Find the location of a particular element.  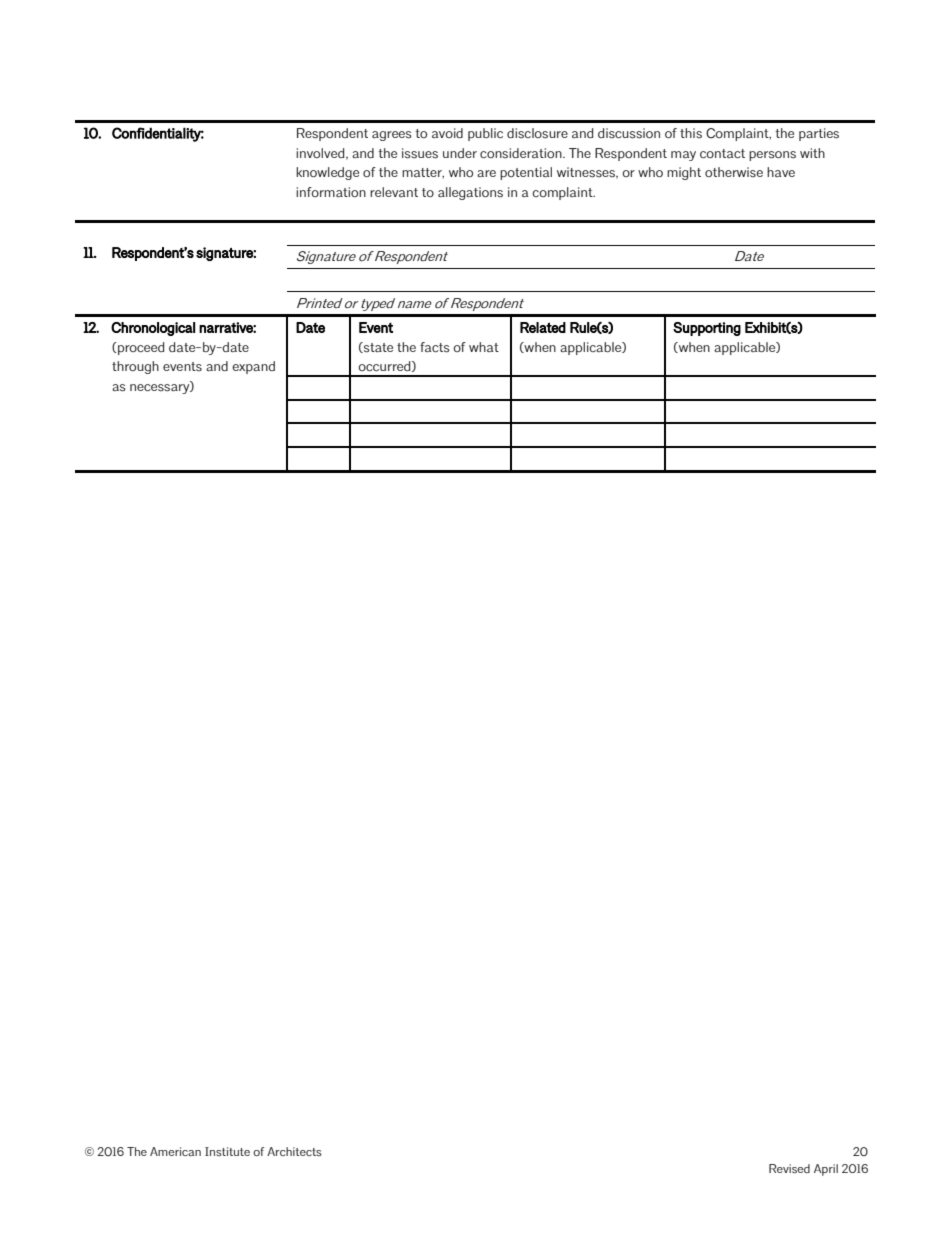

through is located at coordinates (135, 367).
